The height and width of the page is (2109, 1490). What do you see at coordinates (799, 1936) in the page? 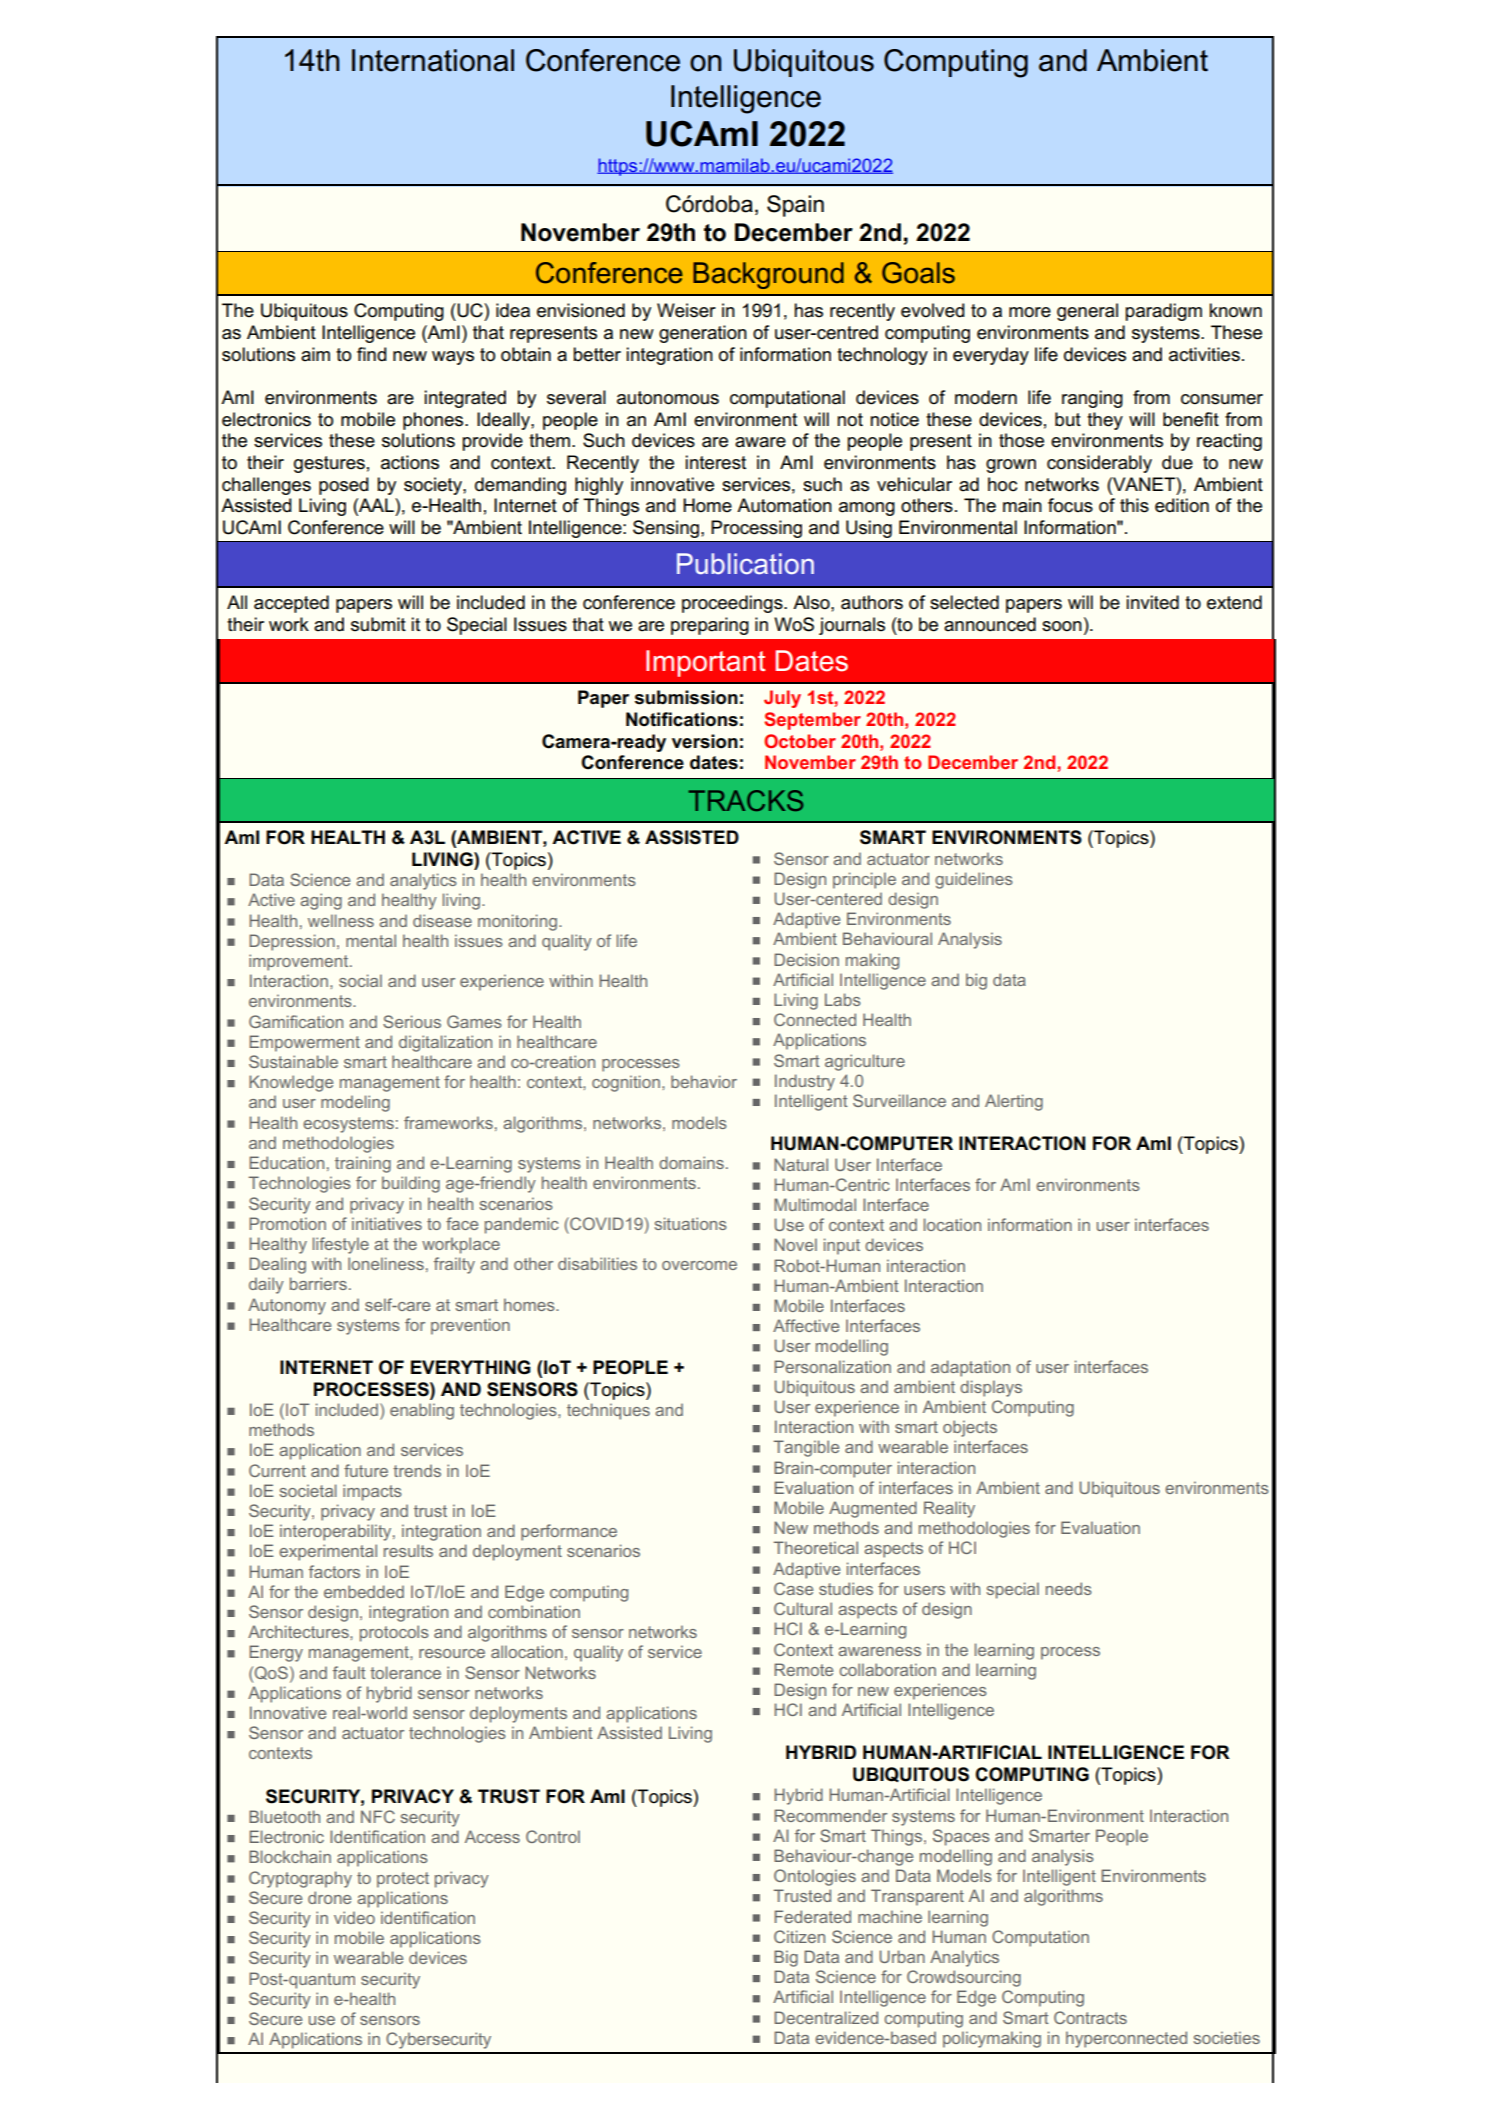
I see `Citizen` at bounding box center [799, 1936].
